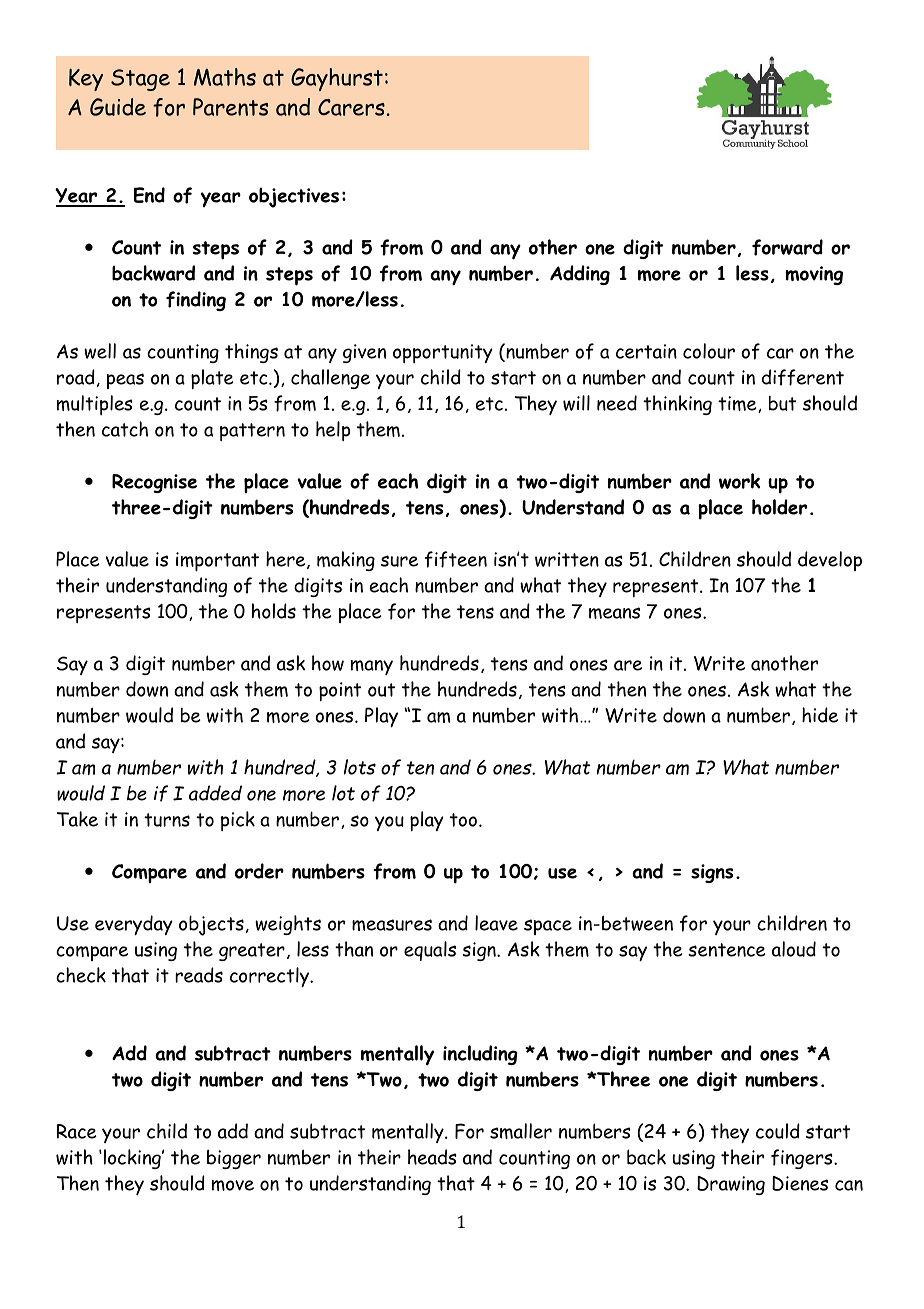 The height and width of the page is (1309, 924). What do you see at coordinates (432, 1157) in the page?
I see `heads` at bounding box center [432, 1157].
